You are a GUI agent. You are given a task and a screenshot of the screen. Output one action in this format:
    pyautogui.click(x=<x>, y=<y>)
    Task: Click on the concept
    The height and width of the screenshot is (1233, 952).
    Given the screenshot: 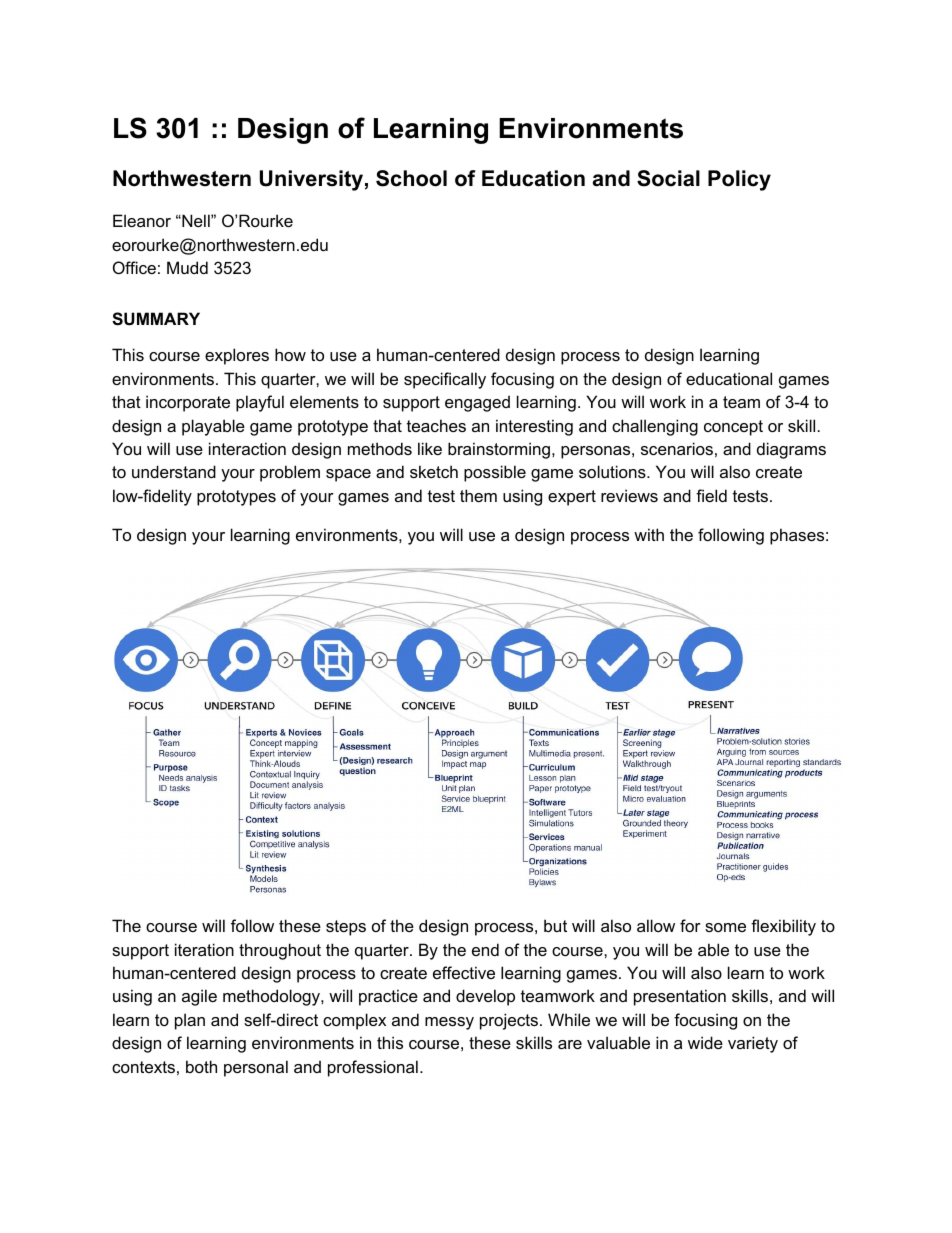 What is the action you would take?
    pyautogui.click(x=733, y=428)
